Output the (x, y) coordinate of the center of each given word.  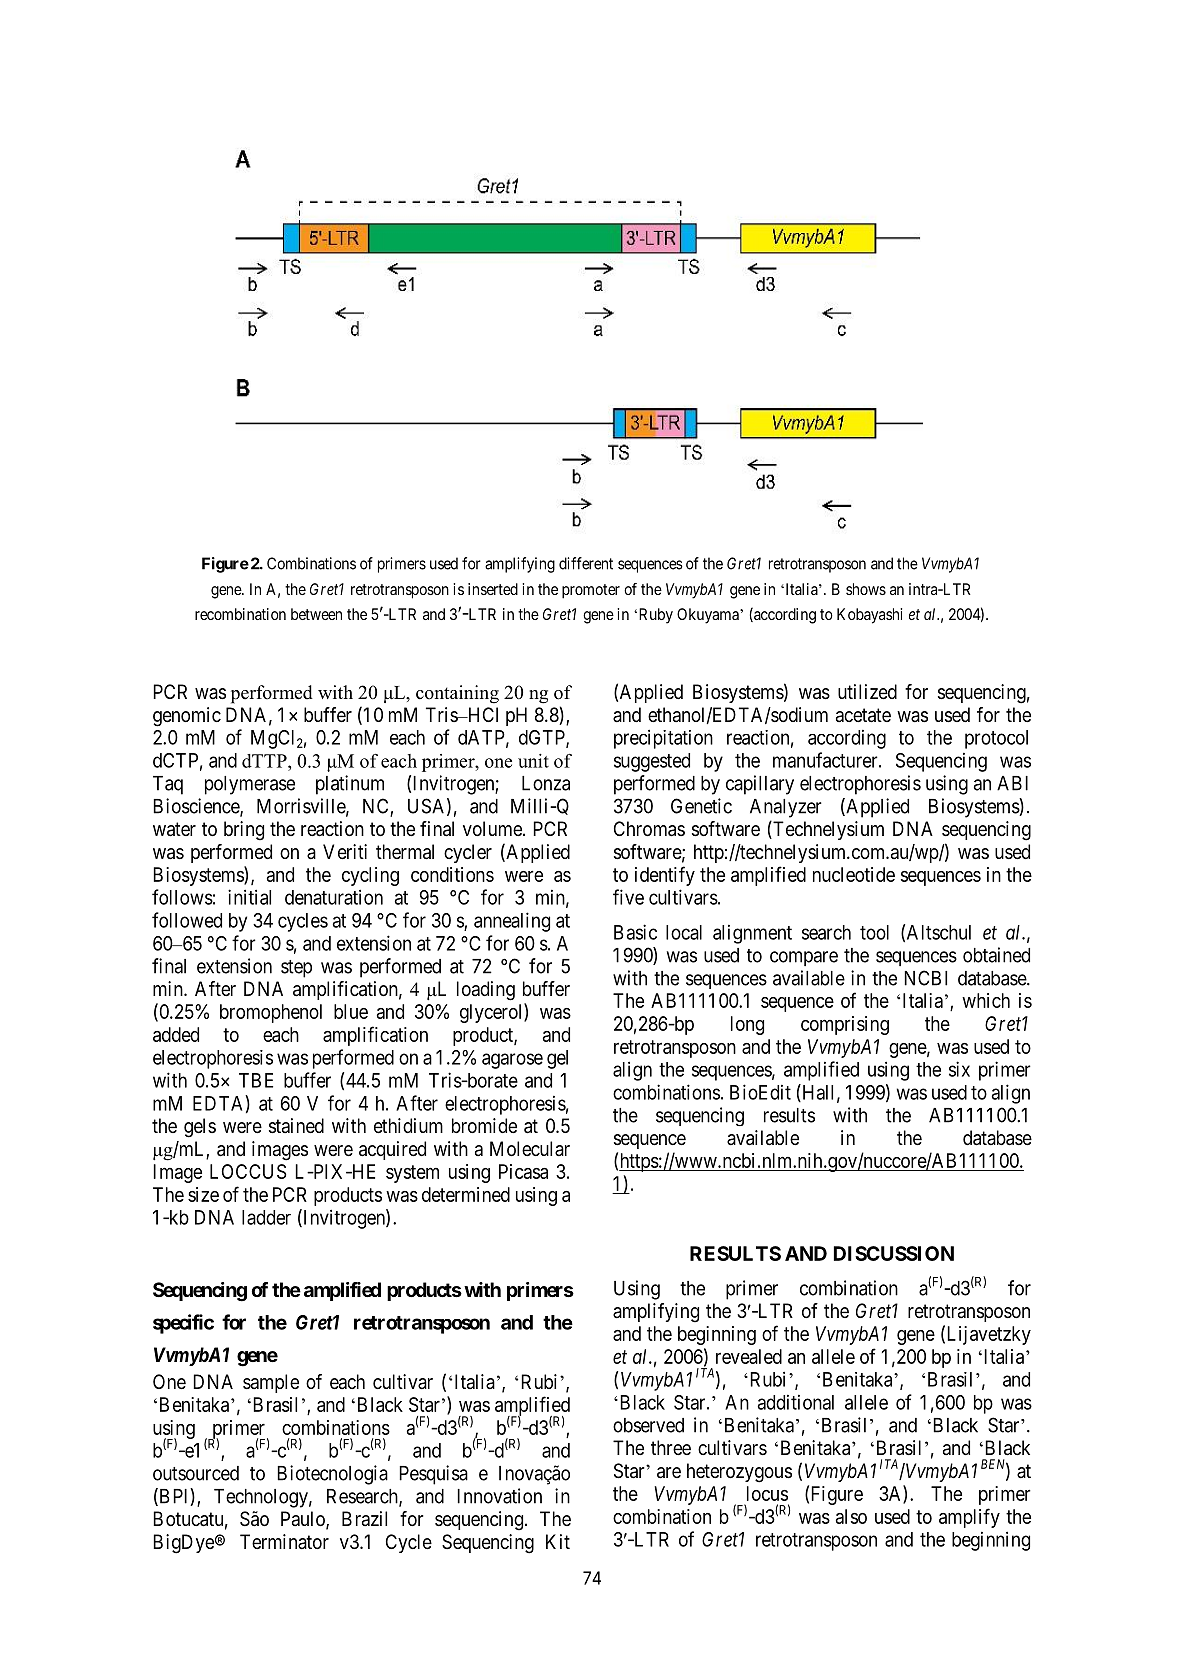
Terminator (284, 1542)
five (628, 897)
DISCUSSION (894, 1253)
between (316, 614)
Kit (558, 1541)
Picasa (523, 1171)
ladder (266, 1217)
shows (866, 589)
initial (249, 897)
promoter (591, 591)
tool (874, 932)
